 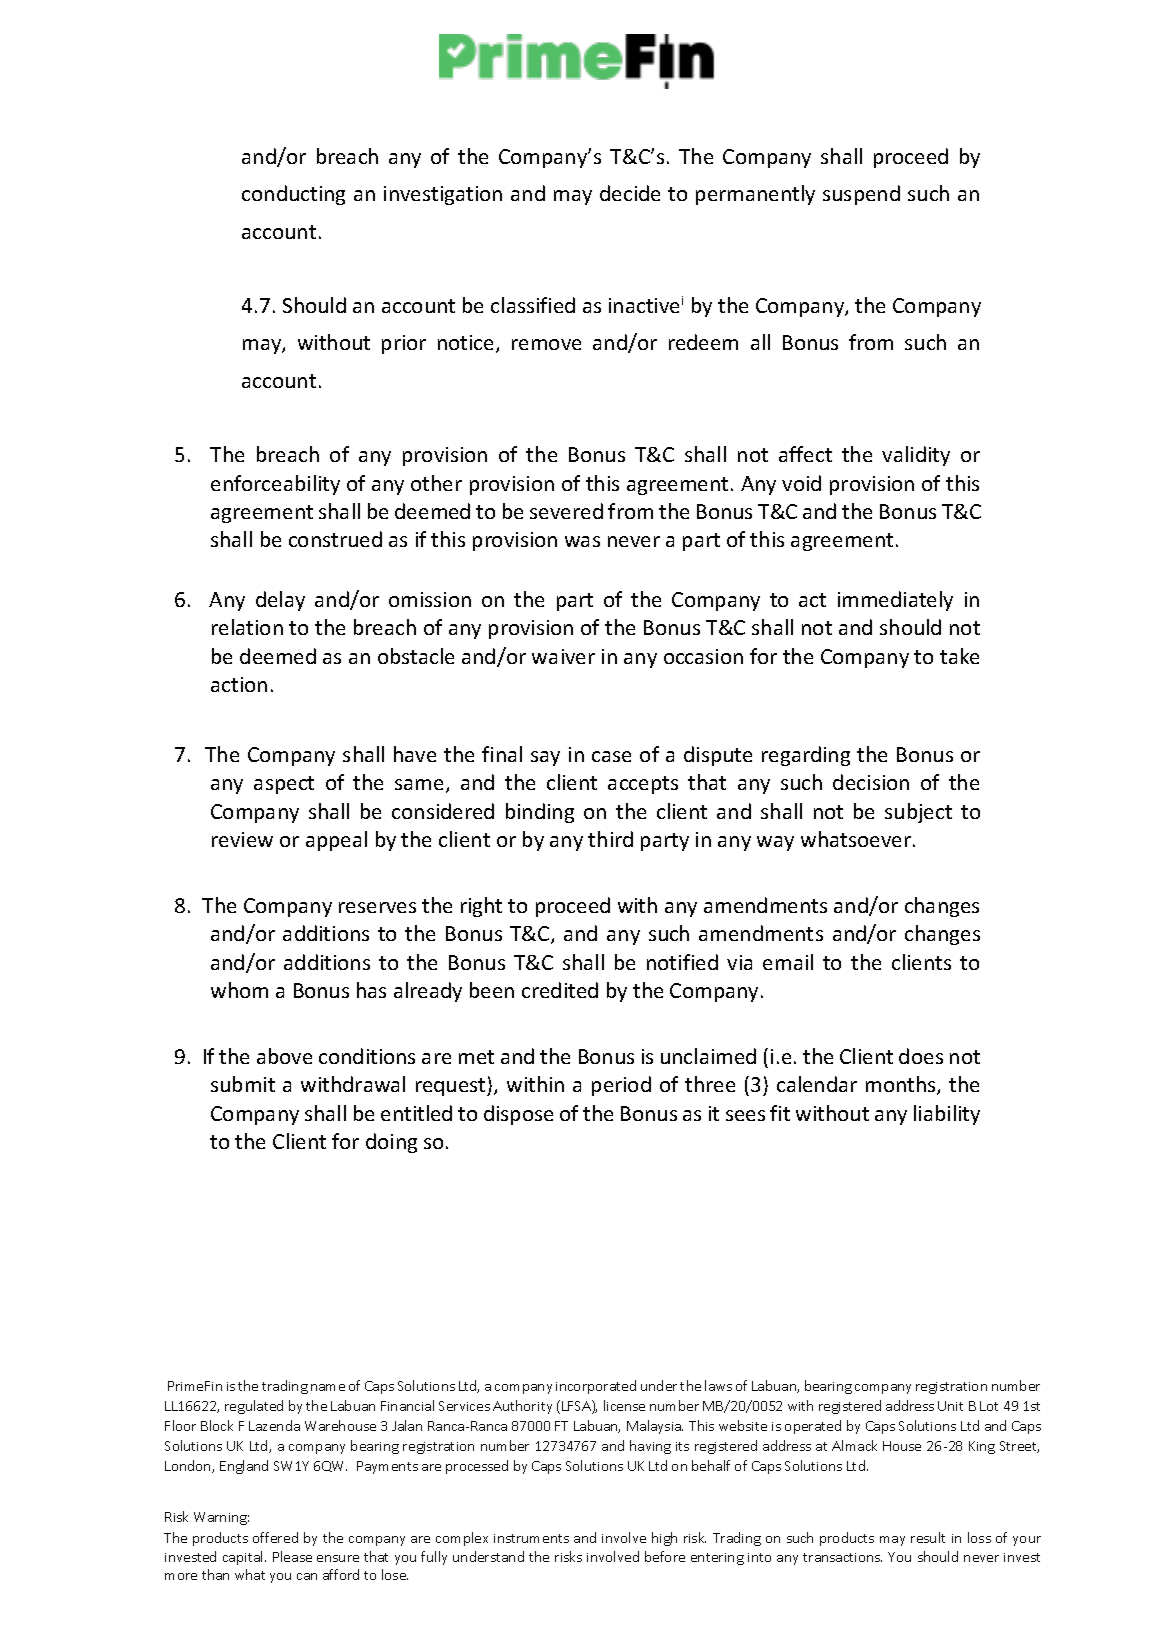 What do you see at coordinates (928, 1537) in the screenshot?
I see `result` at bounding box center [928, 1537].
